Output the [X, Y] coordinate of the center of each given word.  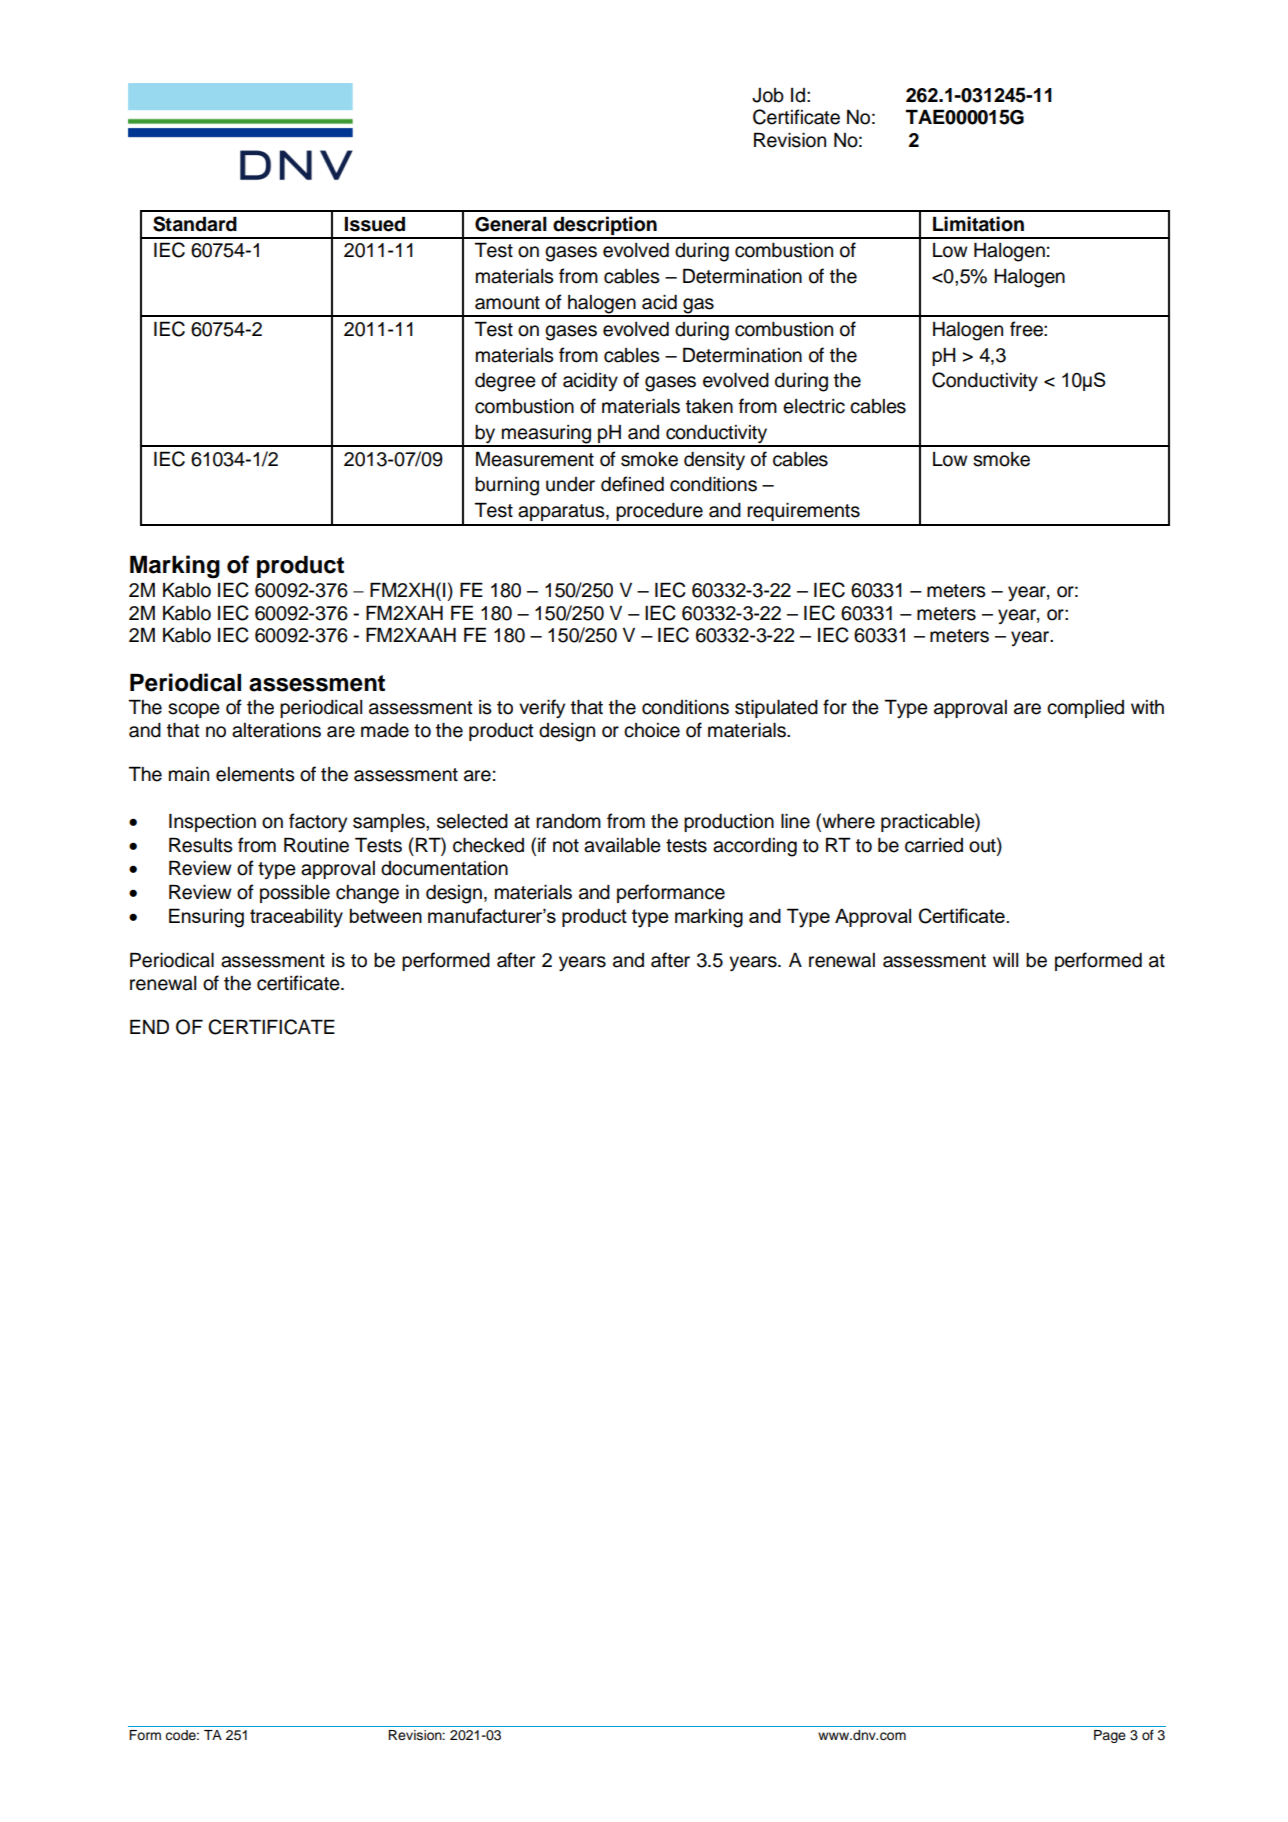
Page [1110, 1736]
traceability [296, 918]
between [386, 915]
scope [194, 710]
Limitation [978, 224]
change [367, 894]
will [1005, 960]
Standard [195, 224]
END [149, 1026]
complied [1085, 709]
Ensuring [206, 918]
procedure [659, 512]
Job [768, 95]
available [622, 845]
